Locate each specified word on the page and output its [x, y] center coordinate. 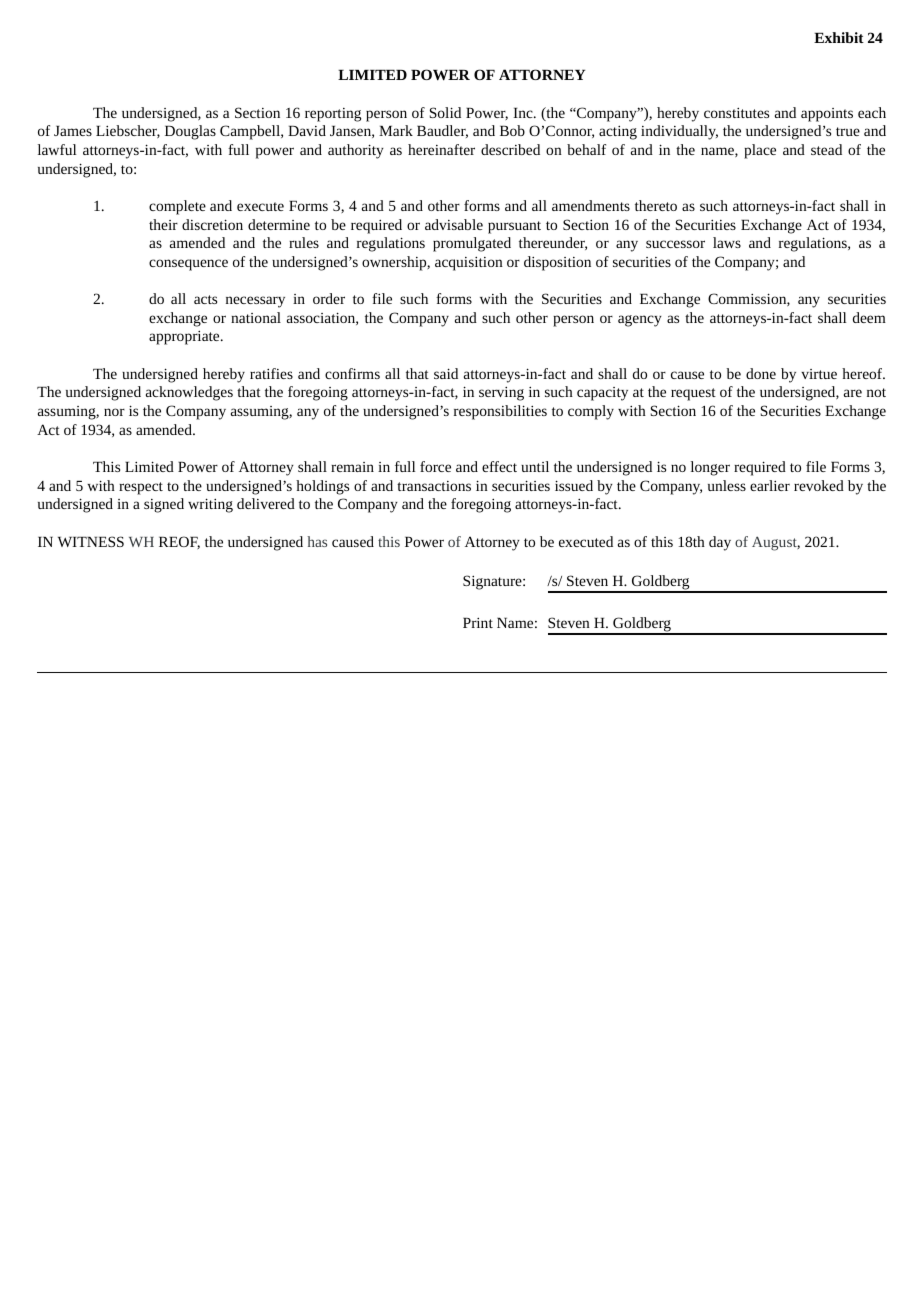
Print [478, 623]
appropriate [185, 338]
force [435, 466]
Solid [445, 112]
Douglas [190, 132]
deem [869, 317]
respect [141, 488]
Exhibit [839, 37]
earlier [770, 485]
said [446, 373]
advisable [454, 224]
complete [177, 207]
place [760, 151]
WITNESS [91, 541]
